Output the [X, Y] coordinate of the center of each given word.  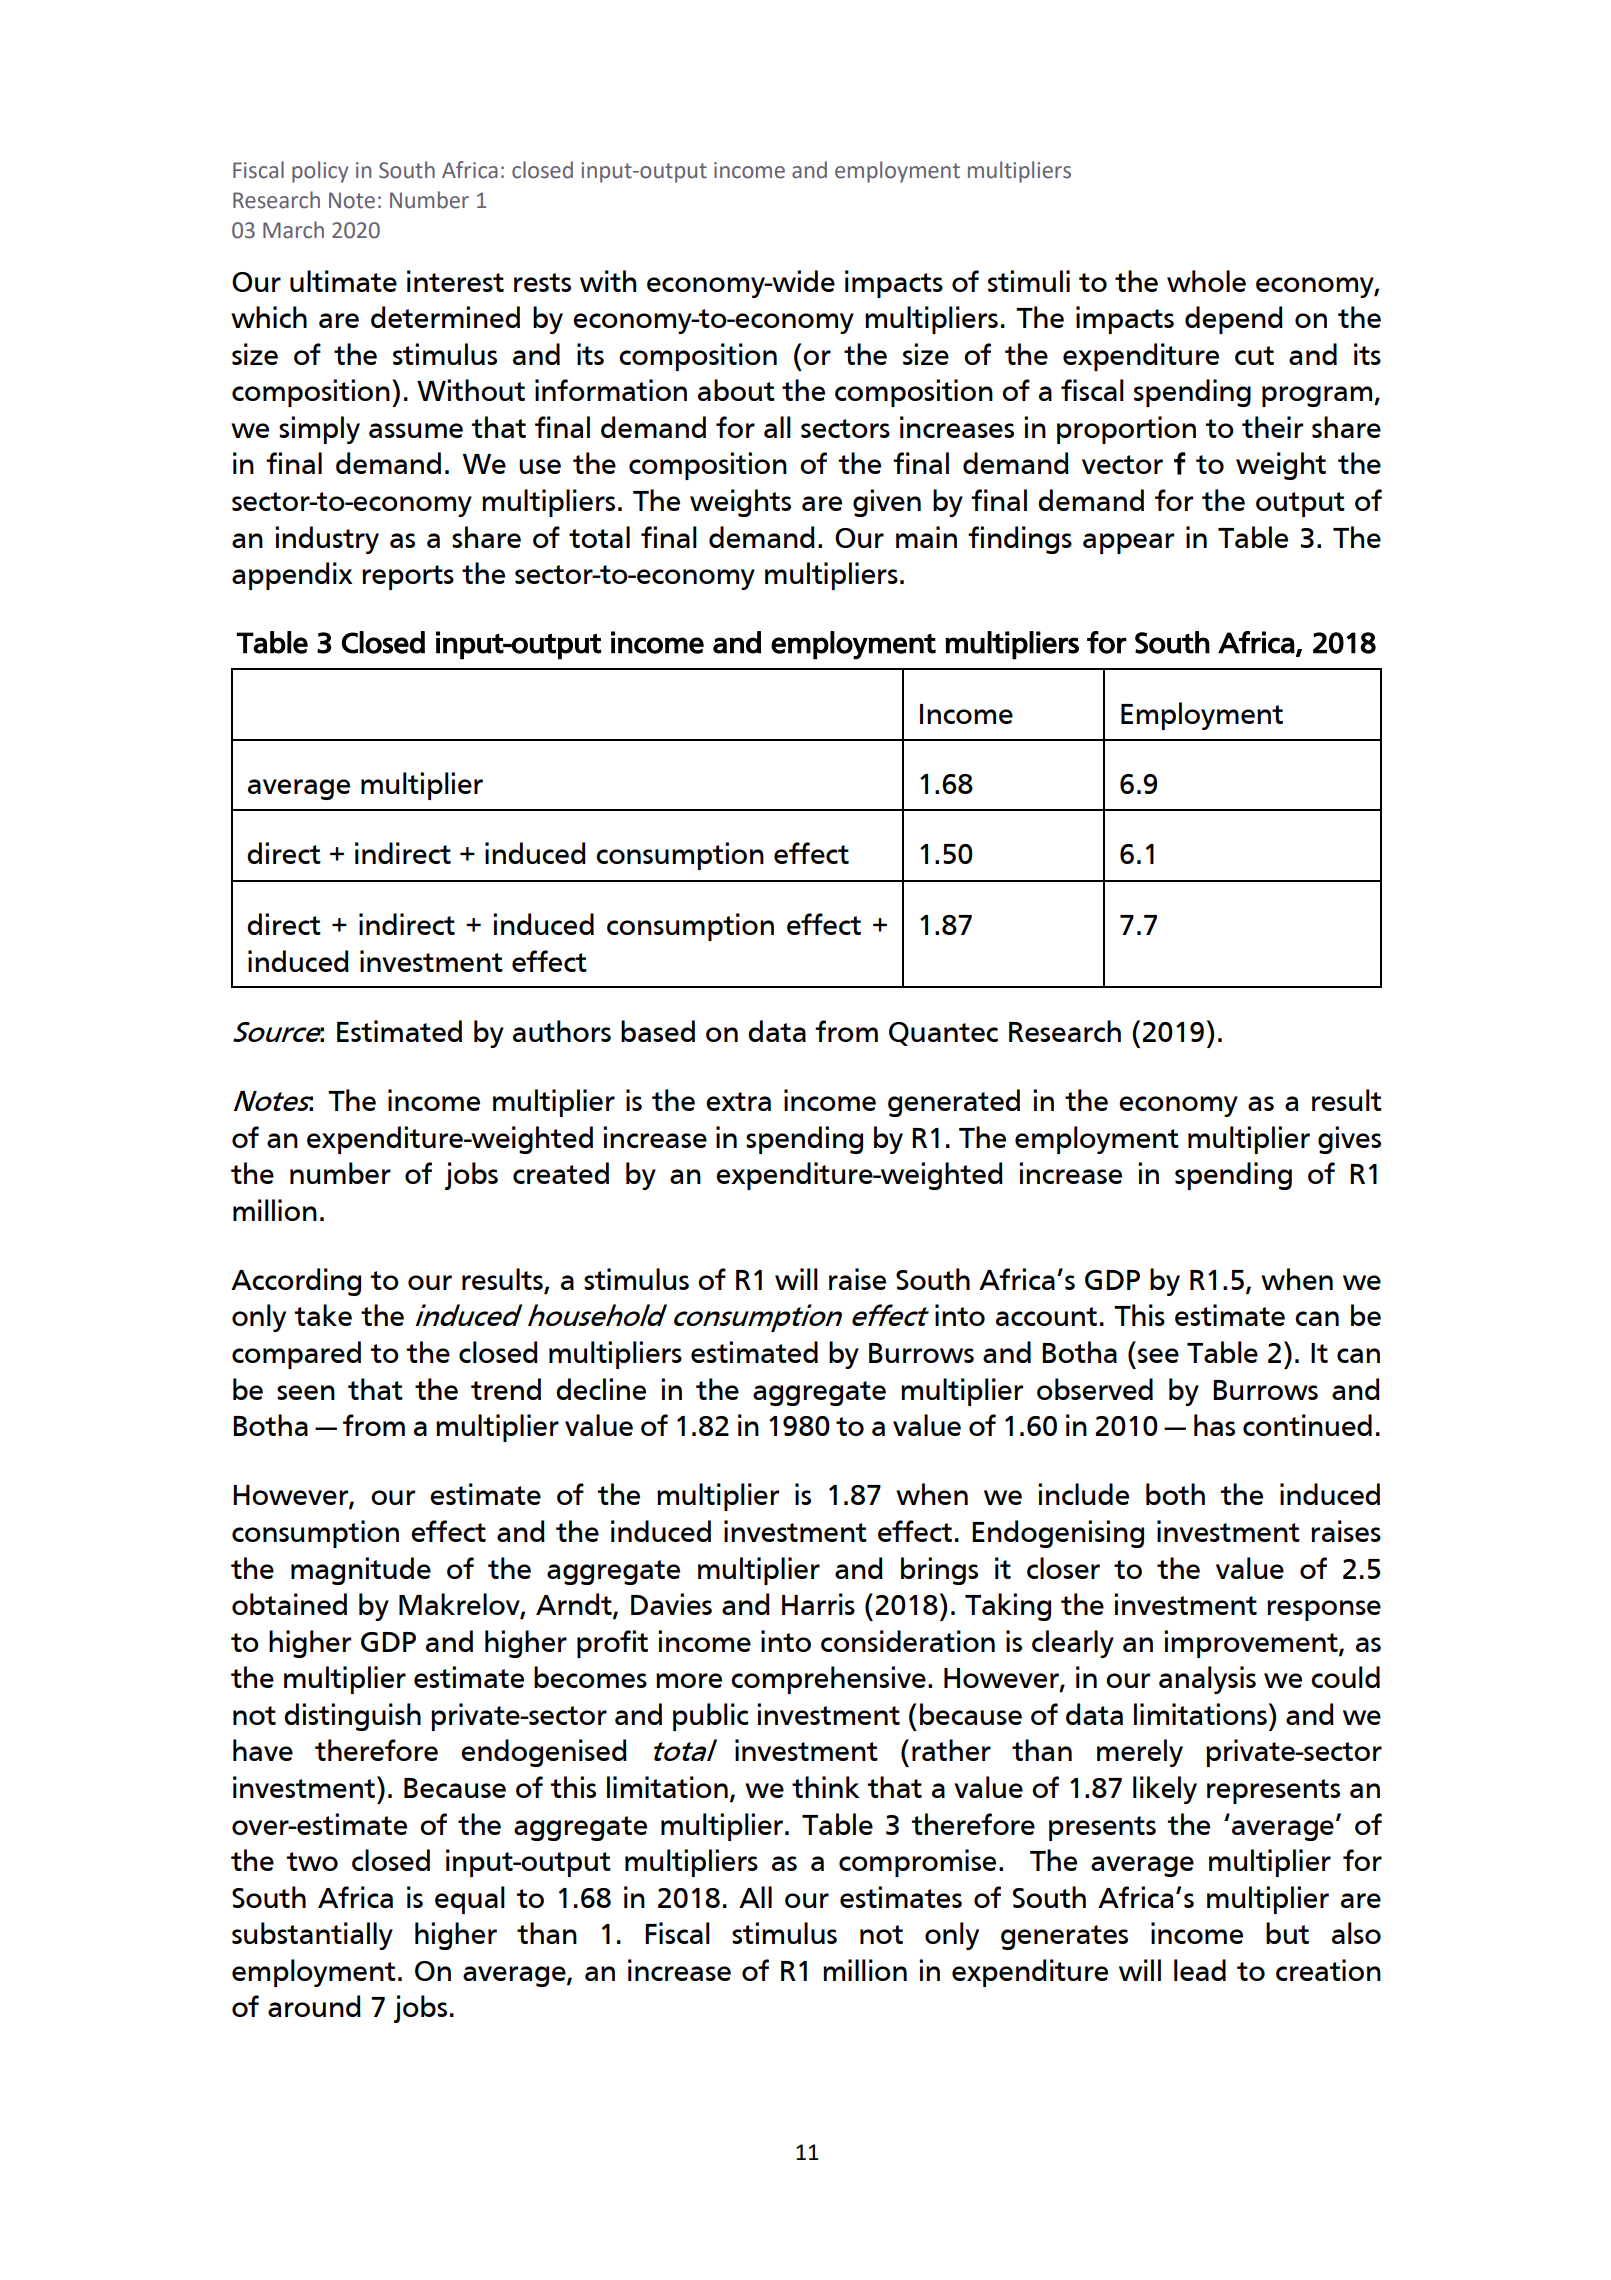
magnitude [361, 1571]
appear [1128, 543]
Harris [818, 1604]
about [736, 390]
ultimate [343, 281]
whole [1206, 281]
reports [408, 577]
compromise [917, 1863]
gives [1349, 1140]
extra [738, 1101]
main [926, 537]
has [1214, 1425]
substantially [312, 1936]
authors [562, 1031]
